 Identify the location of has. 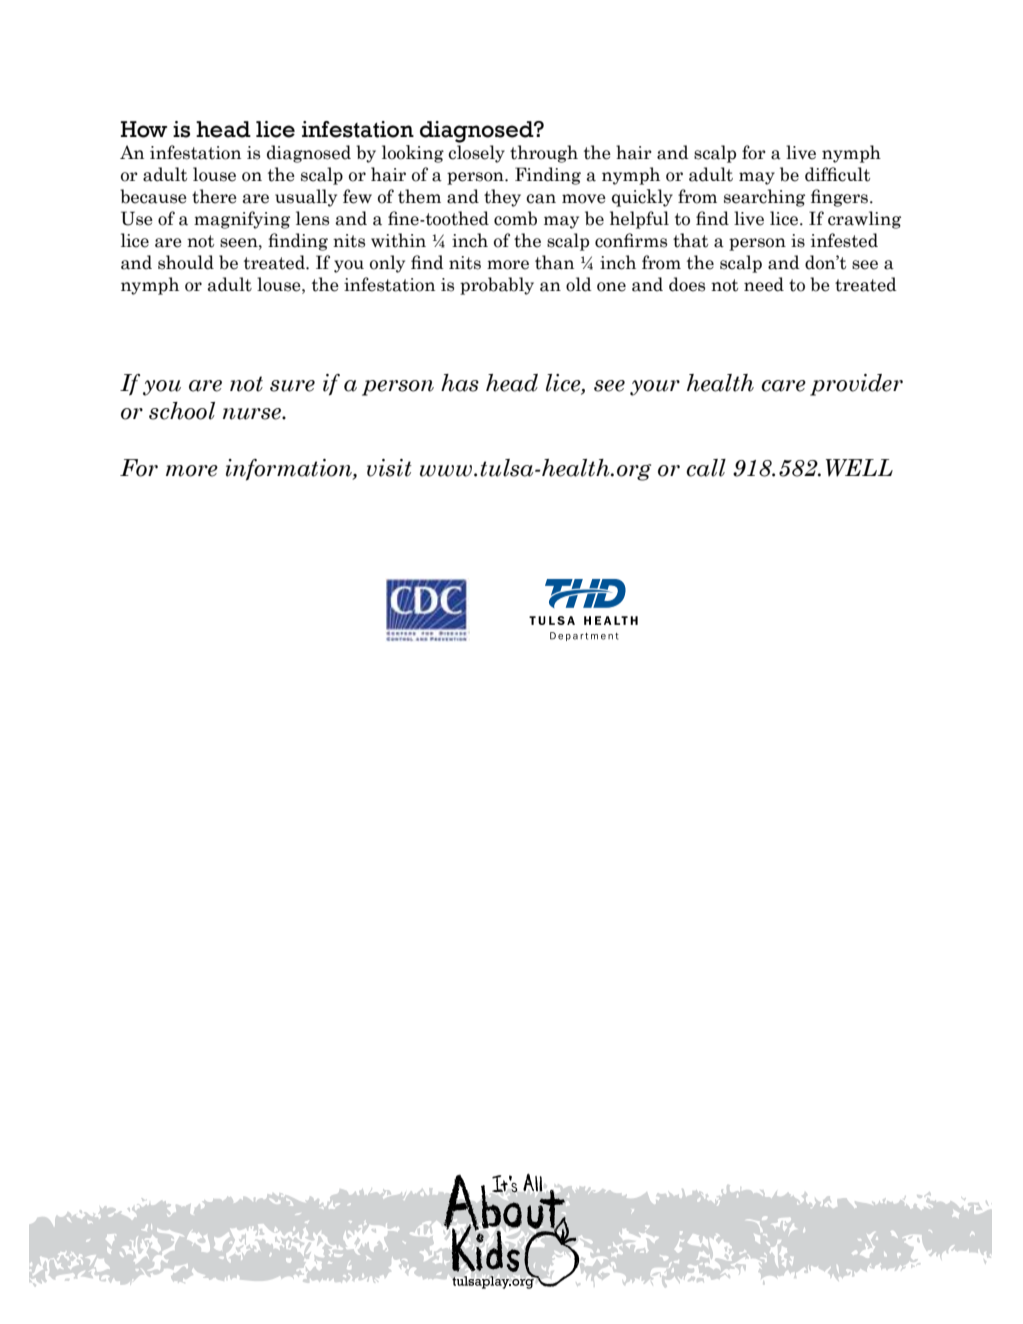
(460, 383).
